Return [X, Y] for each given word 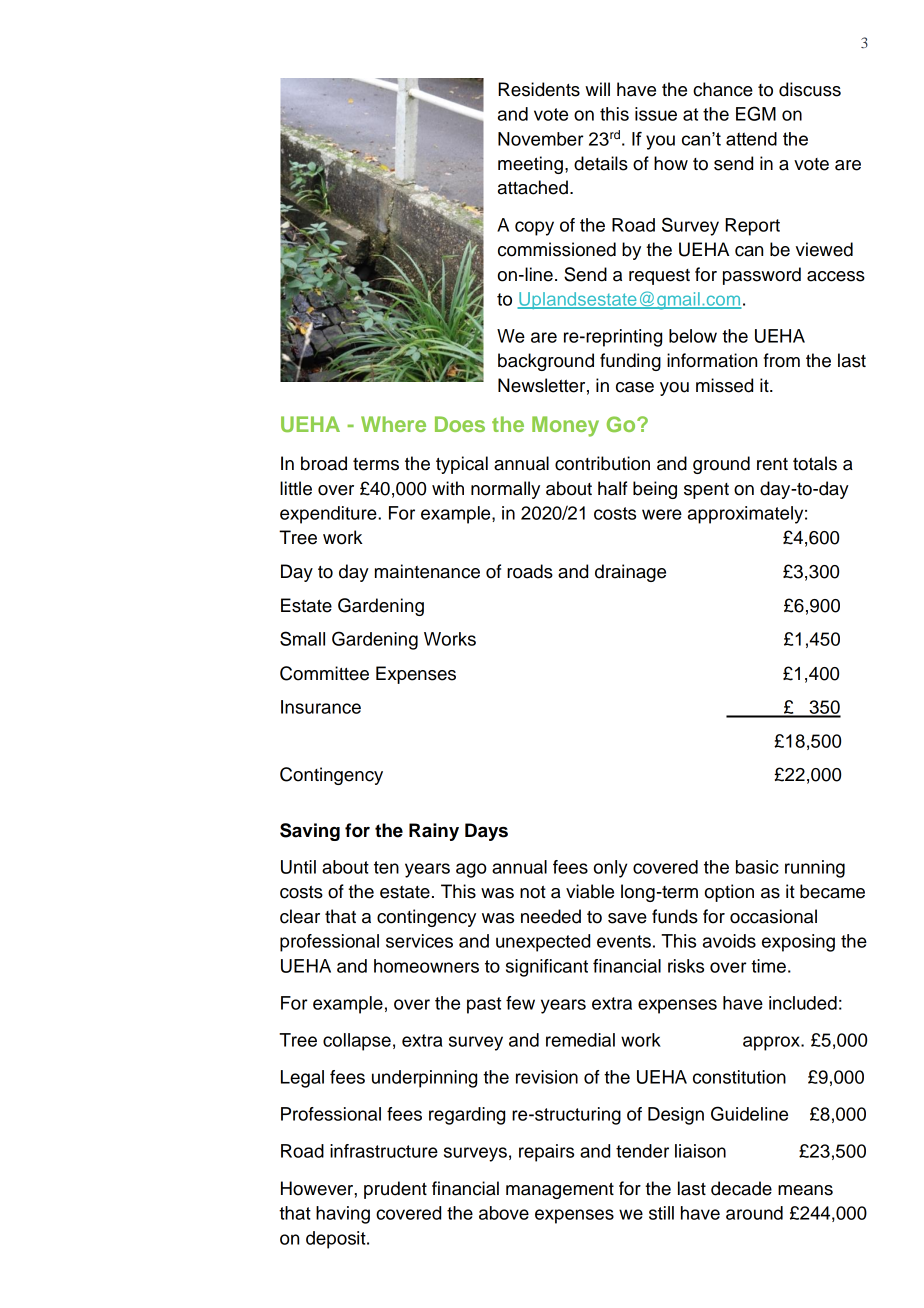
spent [706, 491]
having [343, 1215]
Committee [324, 673]
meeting [530, 165]
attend [751, 139]
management [560, 1190]
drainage [630, 573]
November [541, 139]
